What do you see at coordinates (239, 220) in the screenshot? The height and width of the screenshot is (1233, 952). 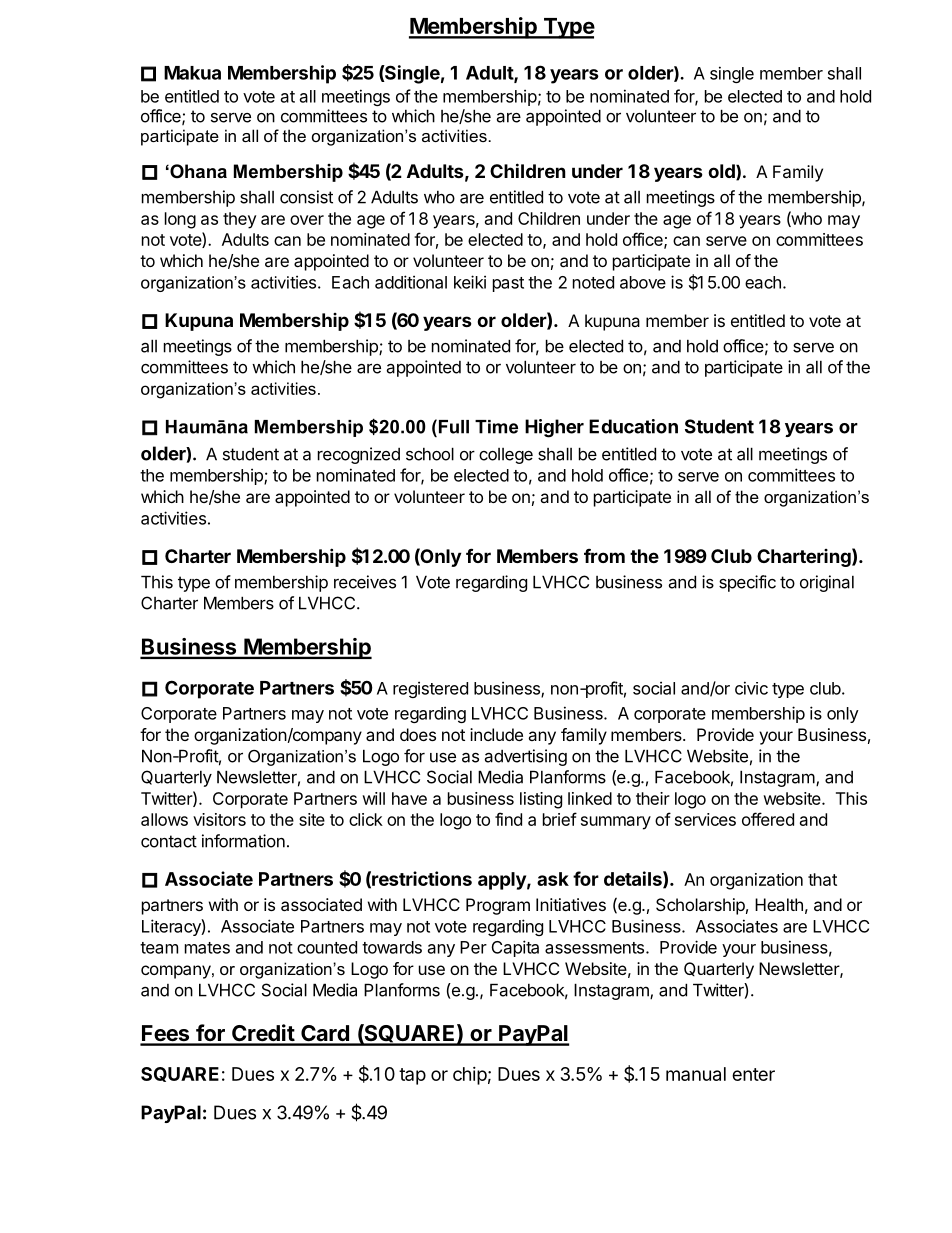 I see `they` at bounding box center [239, 220].
